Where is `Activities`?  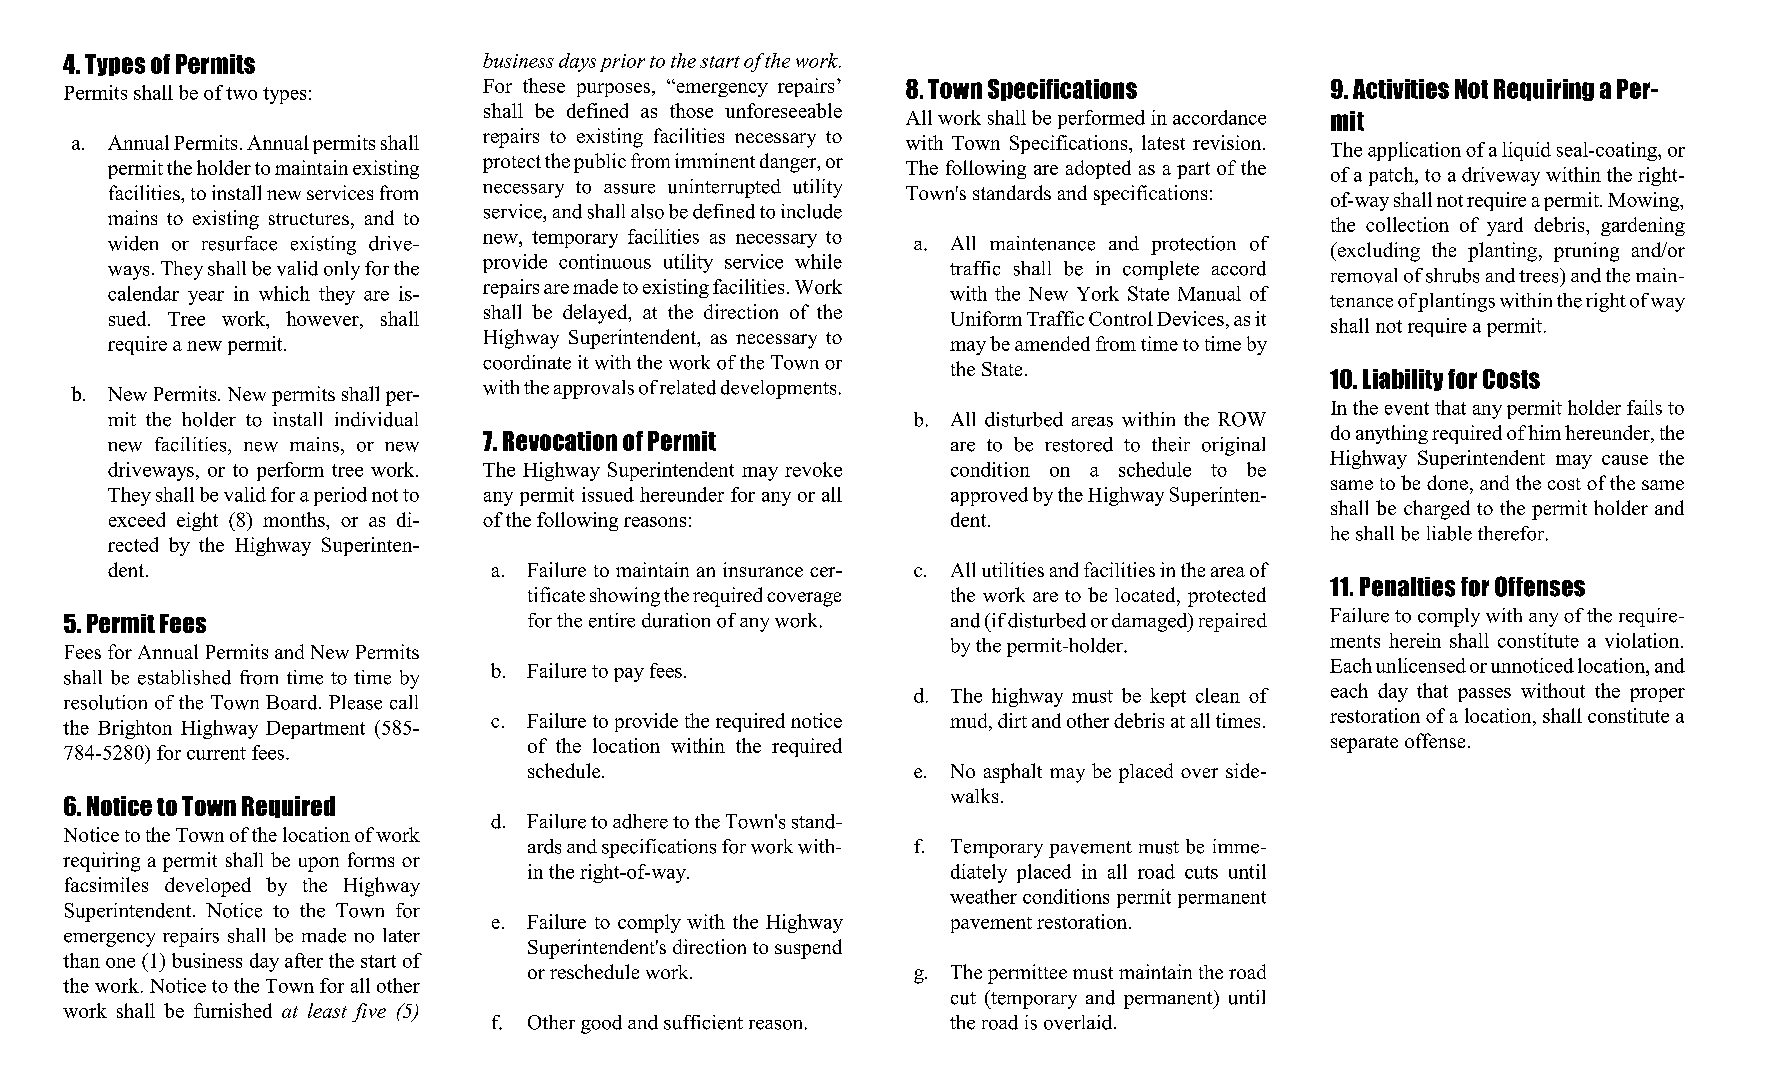 Activities is located at coordinates (1401, 89).
